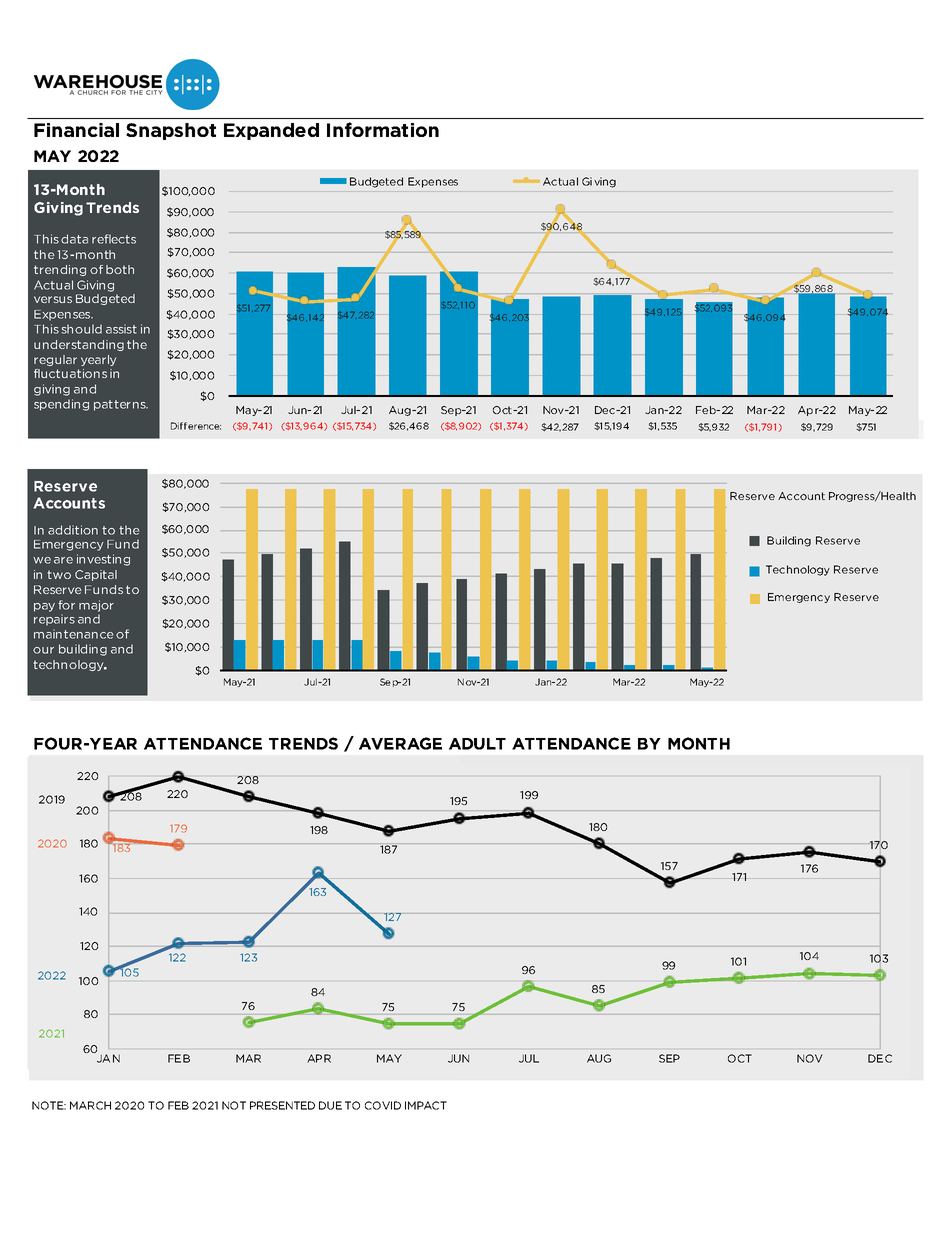 The height and width of the screenshot is (1233, 952). Describe the element at coordinates (383, 129) in the screenshot. I see `Information` at that location.
